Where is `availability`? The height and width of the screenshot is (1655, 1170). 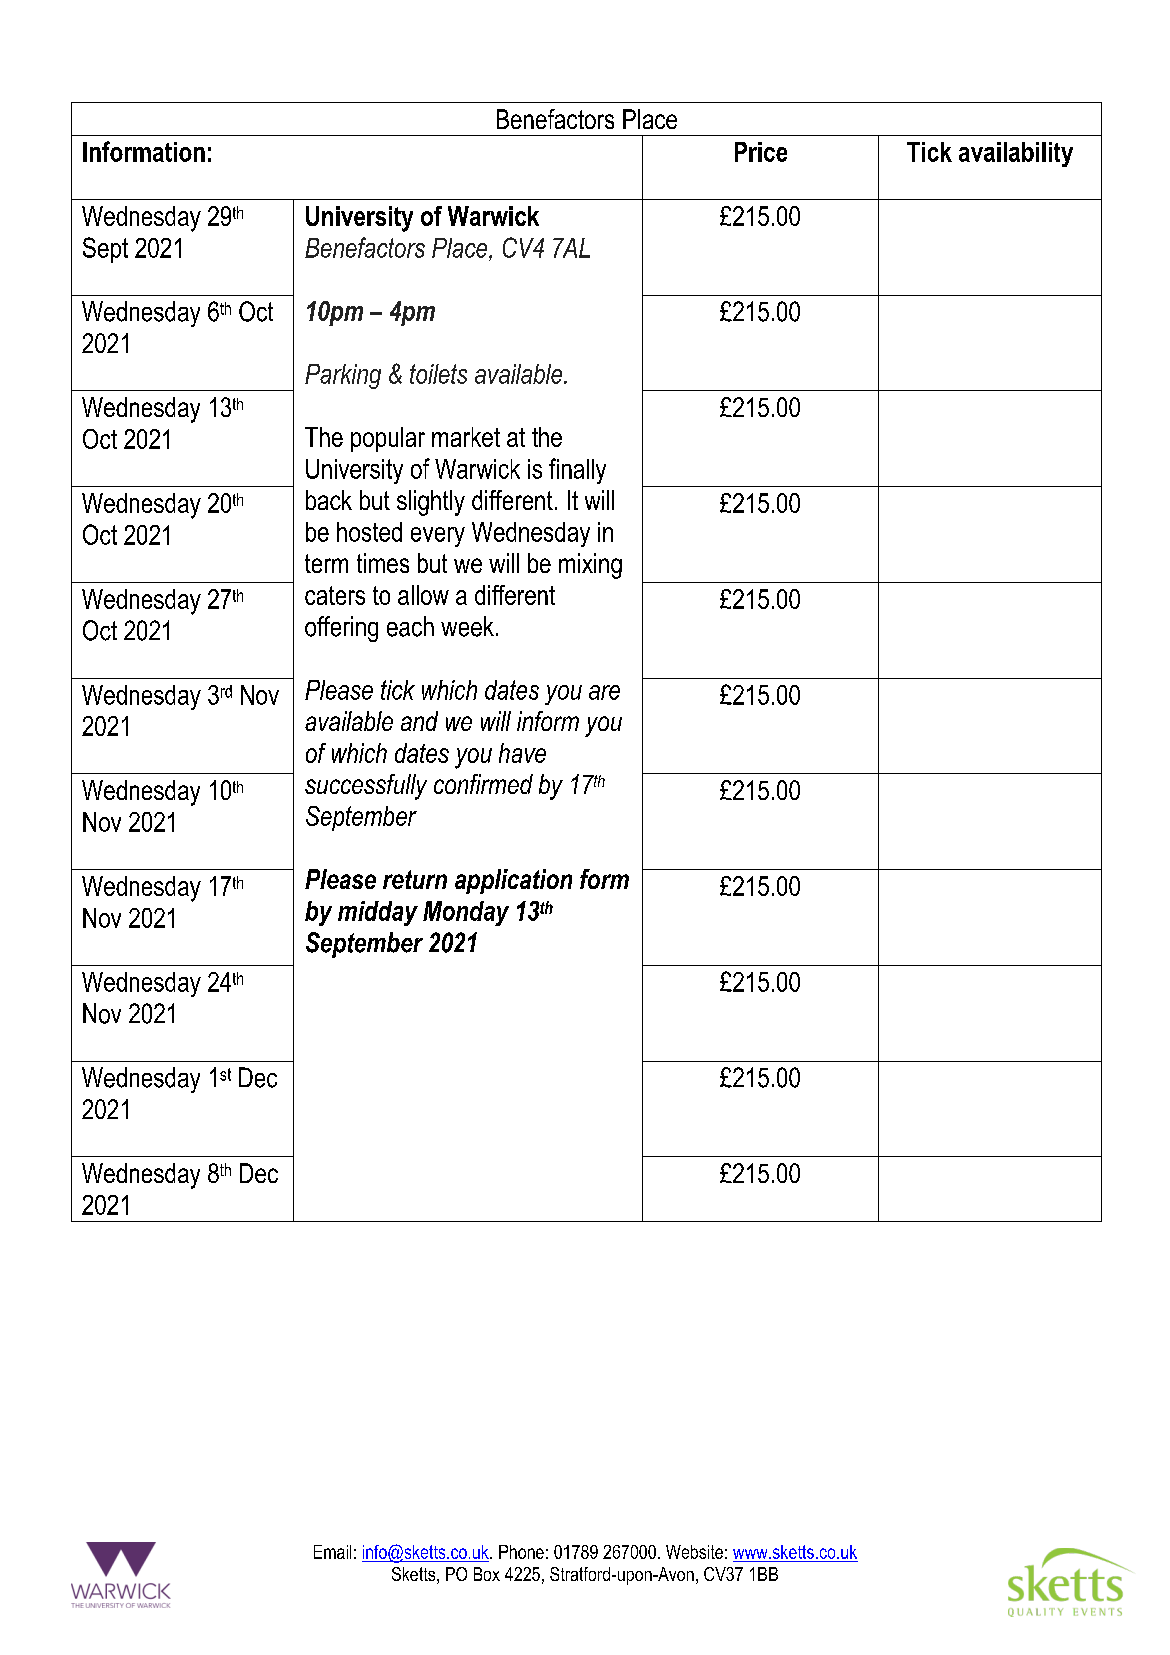
availability is located at coordinates (1016, 154).
